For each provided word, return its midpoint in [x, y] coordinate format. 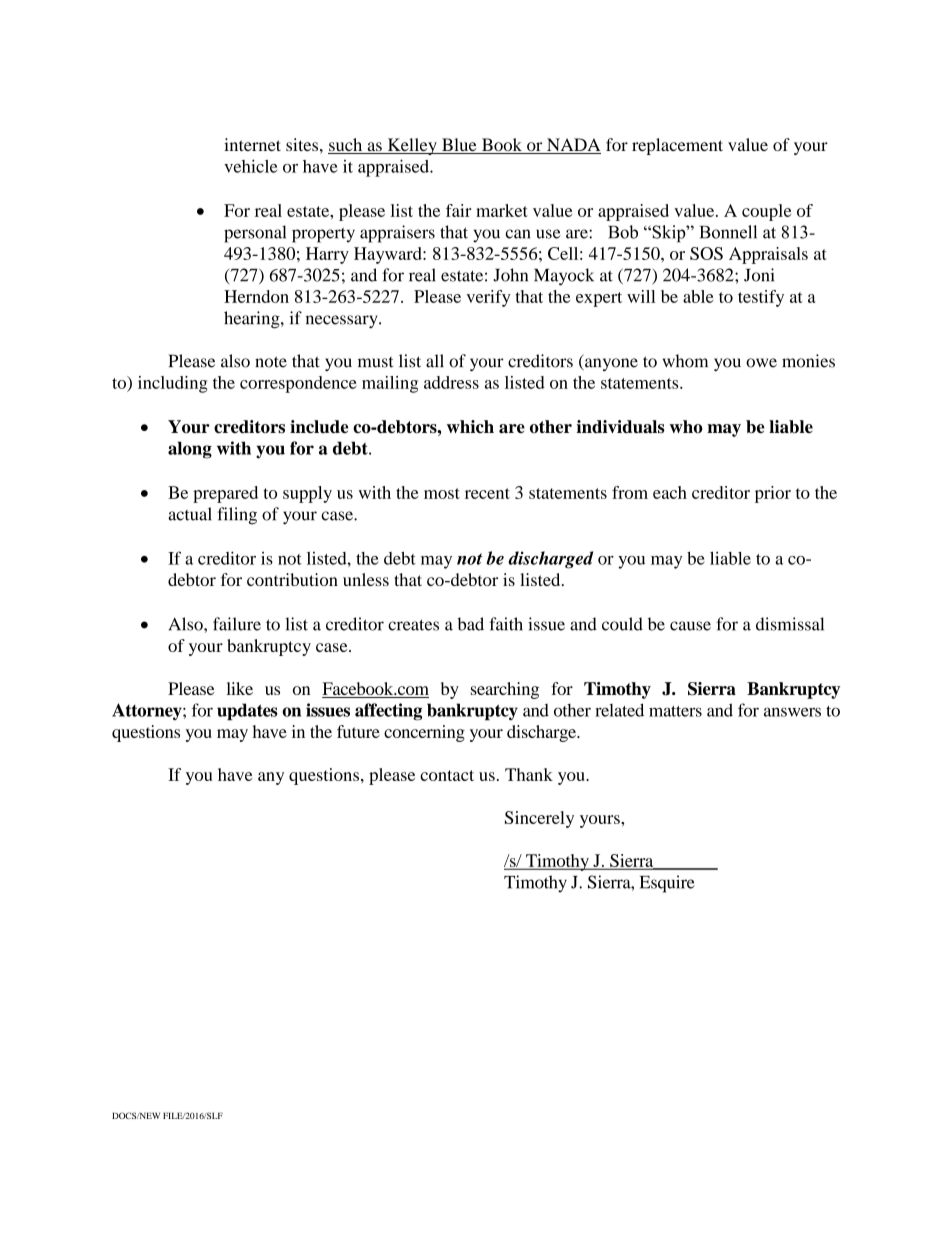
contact [447, 775]
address [451, 382]
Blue [459, 146]
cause [690, 626]
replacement [677, 146]
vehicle [251, 166]
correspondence [298, 384]
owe [761, 363]
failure [237, 624]
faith [506, 624]
